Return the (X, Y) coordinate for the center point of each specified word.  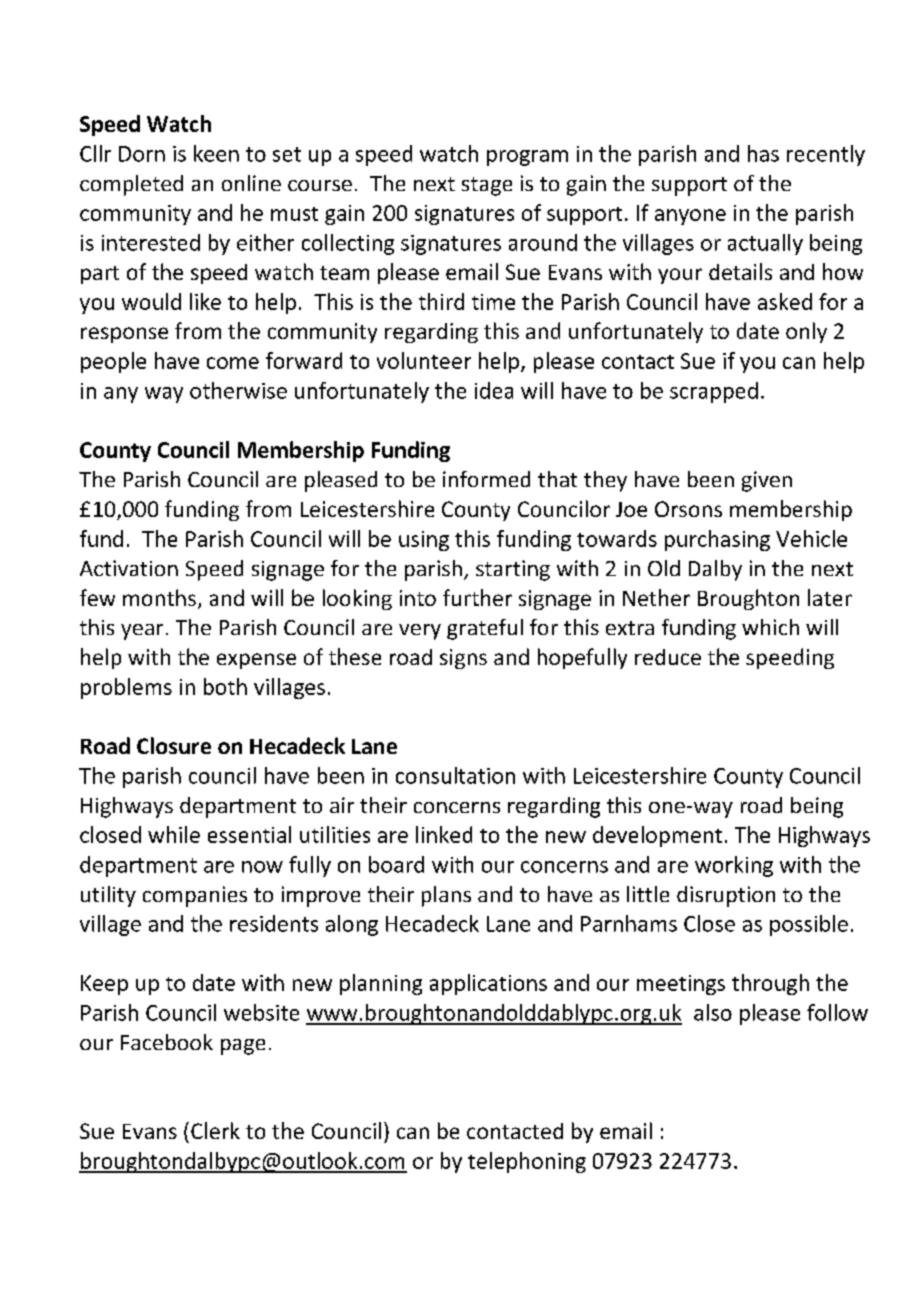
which (770, 627)
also (713, 1012)
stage (487, 186)
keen (216, 153)
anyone (690, 217)
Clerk (215, 1130)
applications (488, 984)
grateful (485, 629)
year (142, 632)
